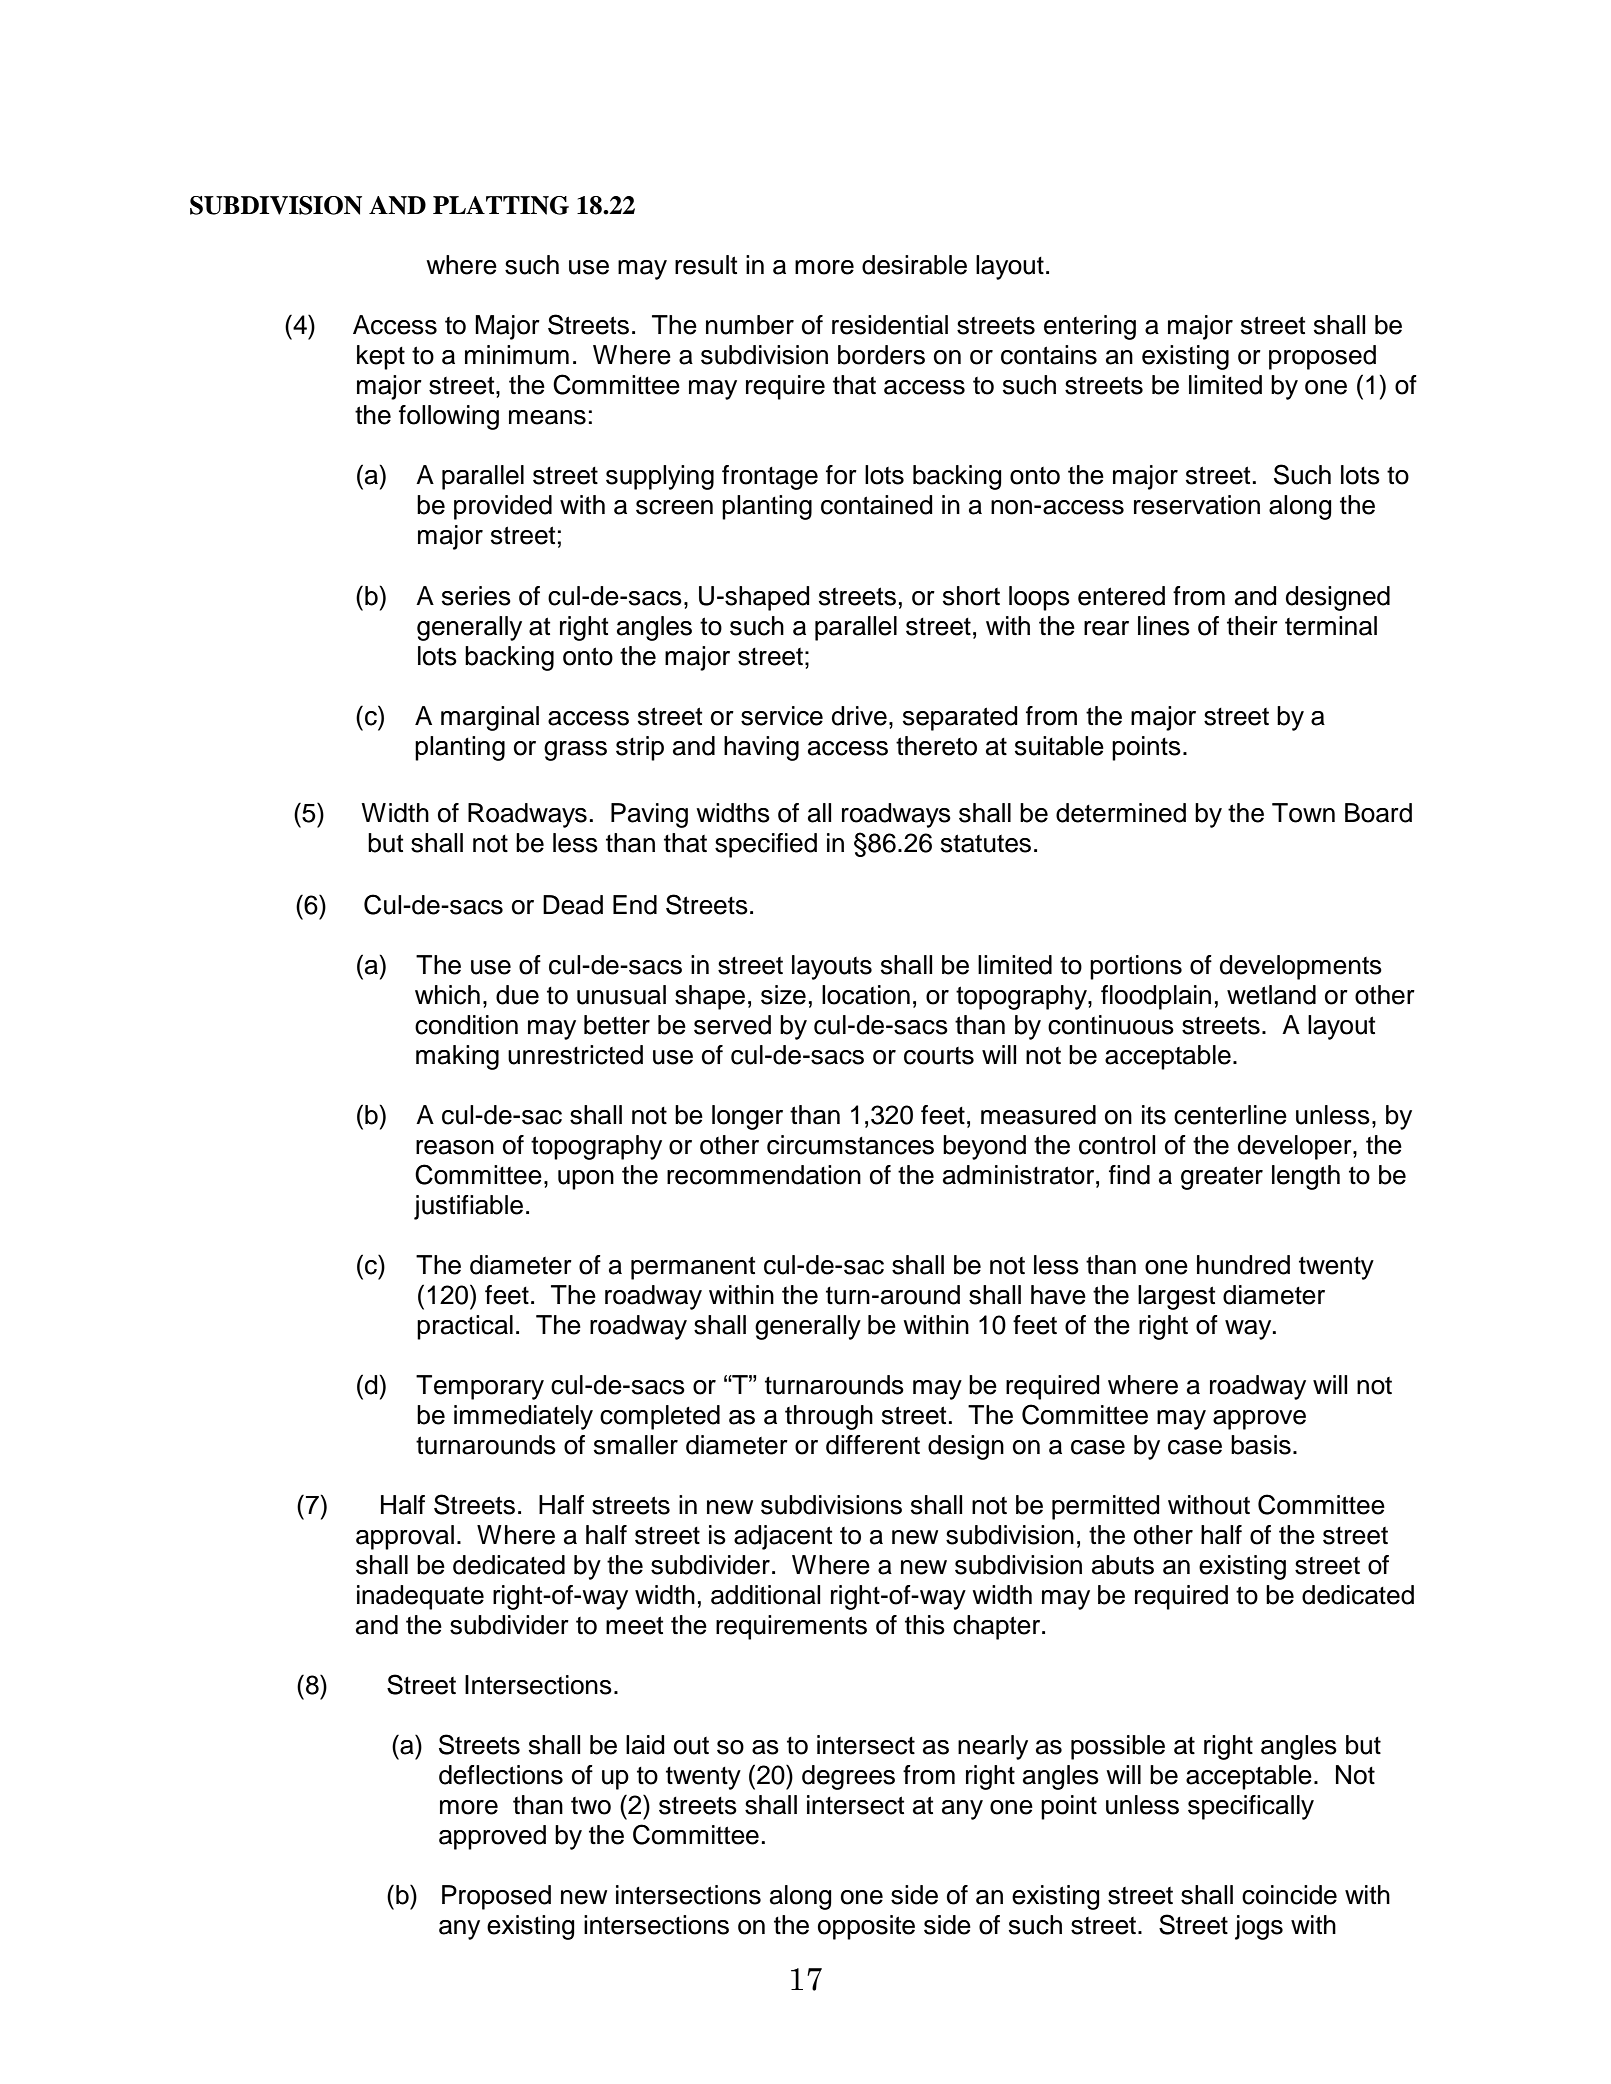 The image size is (1611, 2084). What do you see at coordinates (829, 1417) in the screenshot?
I see `through` at bounding box center [829, 1417].
